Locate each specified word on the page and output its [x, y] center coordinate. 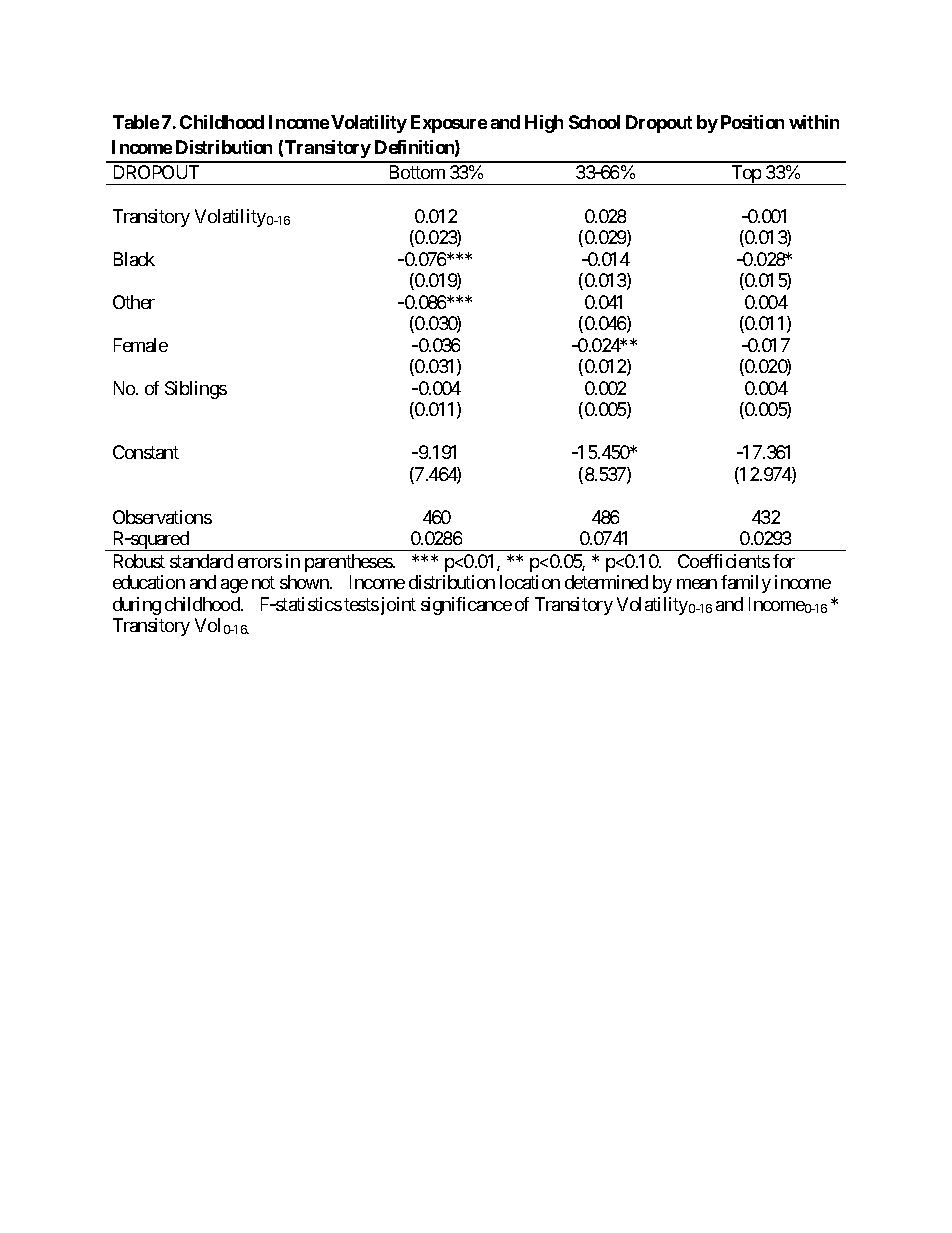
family [746, 584]
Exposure [449, 124]
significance [466, 606]
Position [752, 122]
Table [136, 122]
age [234, 586]
